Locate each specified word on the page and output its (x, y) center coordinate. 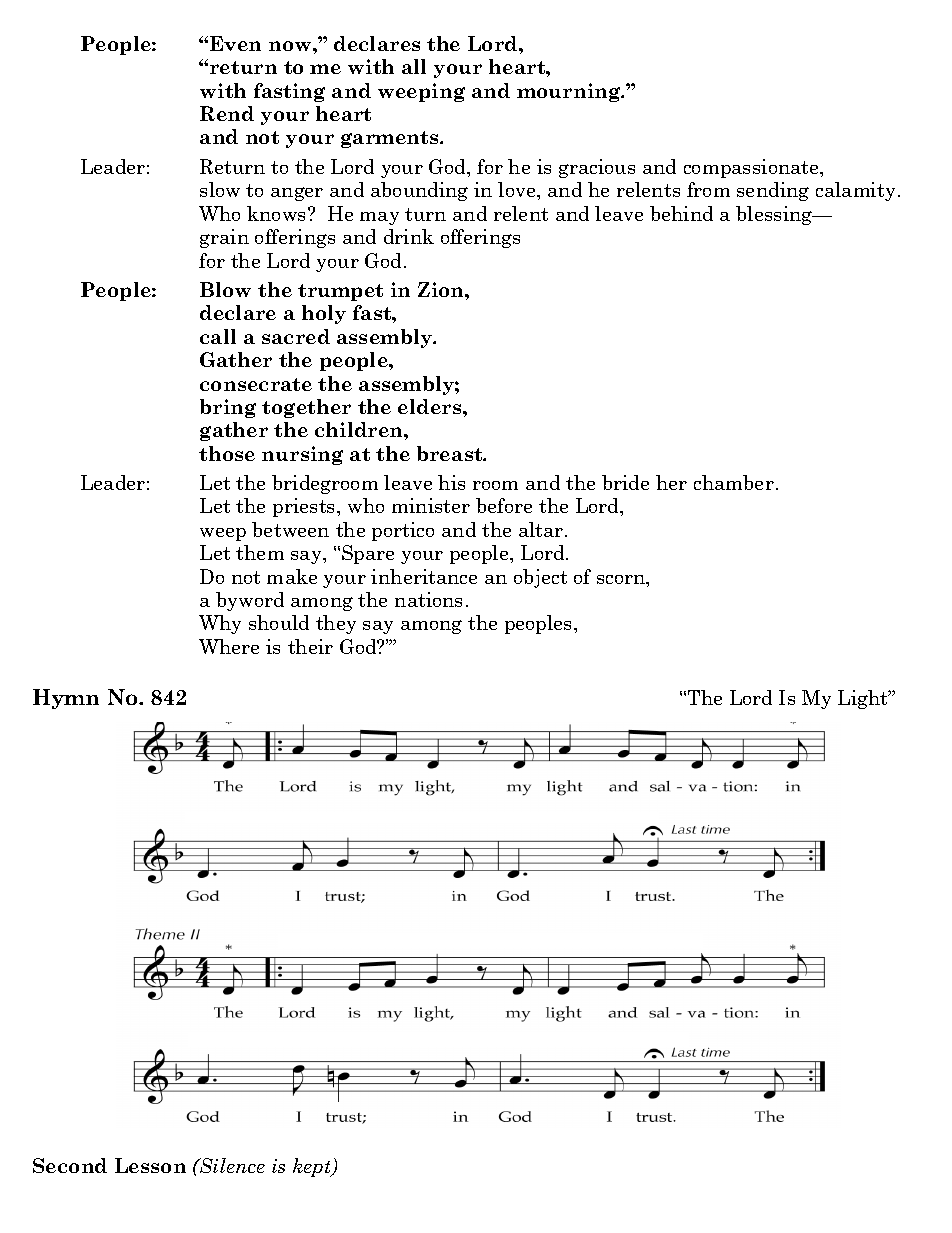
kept (313, 1167)
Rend (227, 113)
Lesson (150, 1165)
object (540, 578)
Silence (231, 1165)
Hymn (66, 699)
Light (864, 699)
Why (220, 624)
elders (431, 406)
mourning (570, 92)
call (218, 336)
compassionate (752, 168)
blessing (775, 215)
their (310, 646)
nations (428, 599)
